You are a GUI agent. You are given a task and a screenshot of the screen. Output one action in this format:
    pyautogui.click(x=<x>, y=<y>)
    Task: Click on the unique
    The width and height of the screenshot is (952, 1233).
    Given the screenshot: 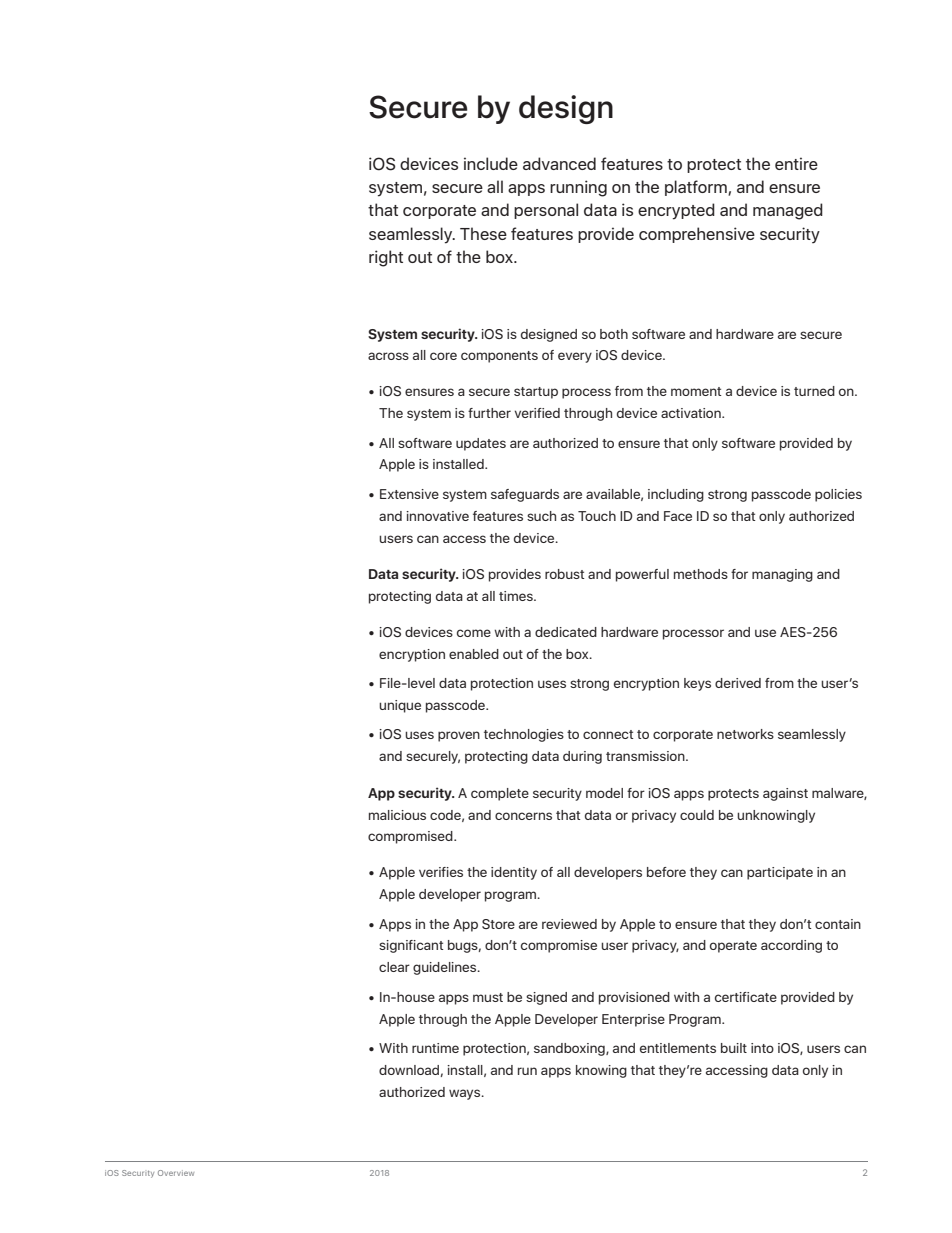 What is the action you would take?
    pyautogui.click(x=400, y=706)
